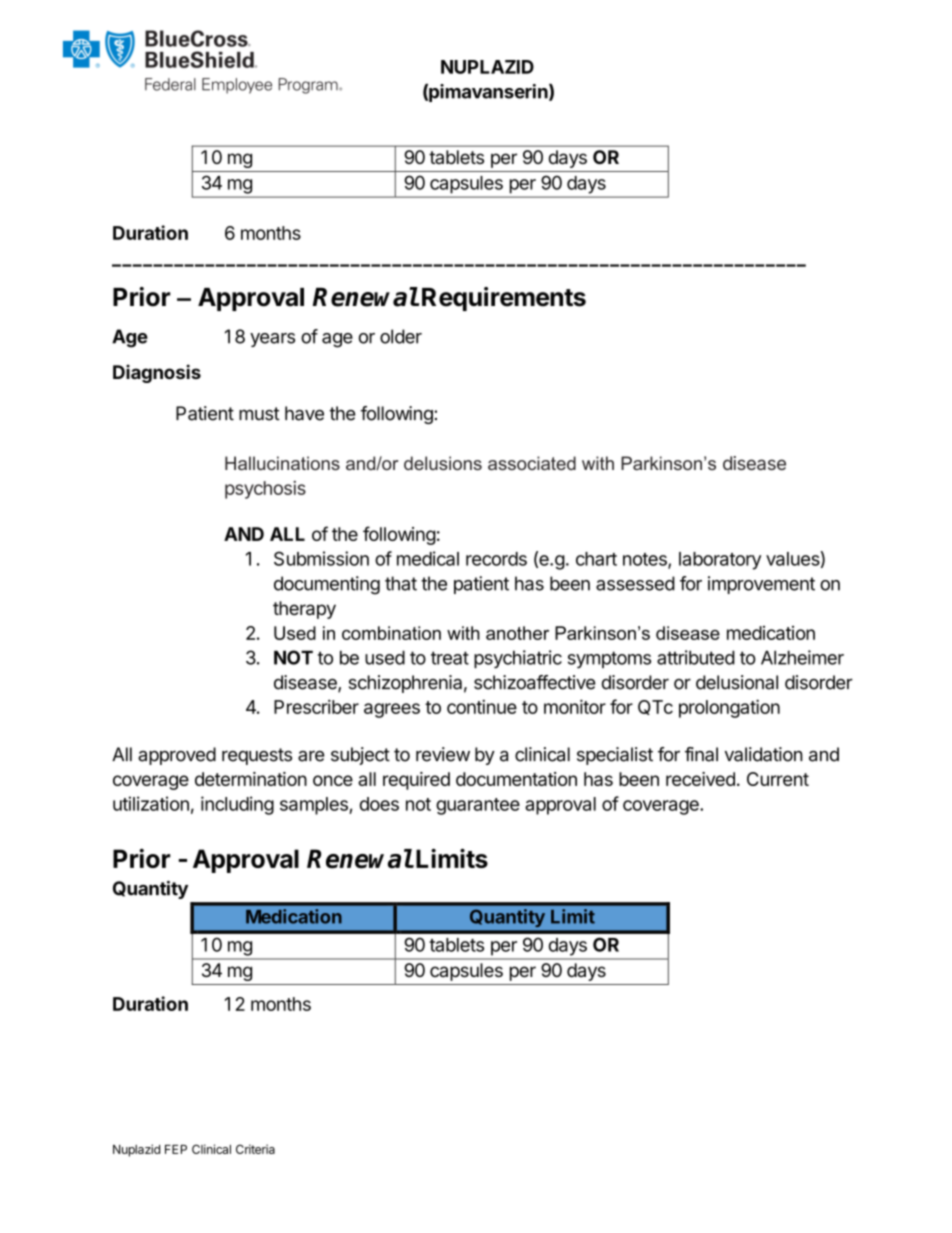 This screenshot has height=1233, width=952. I want to click on continue, so click(482, 706).
